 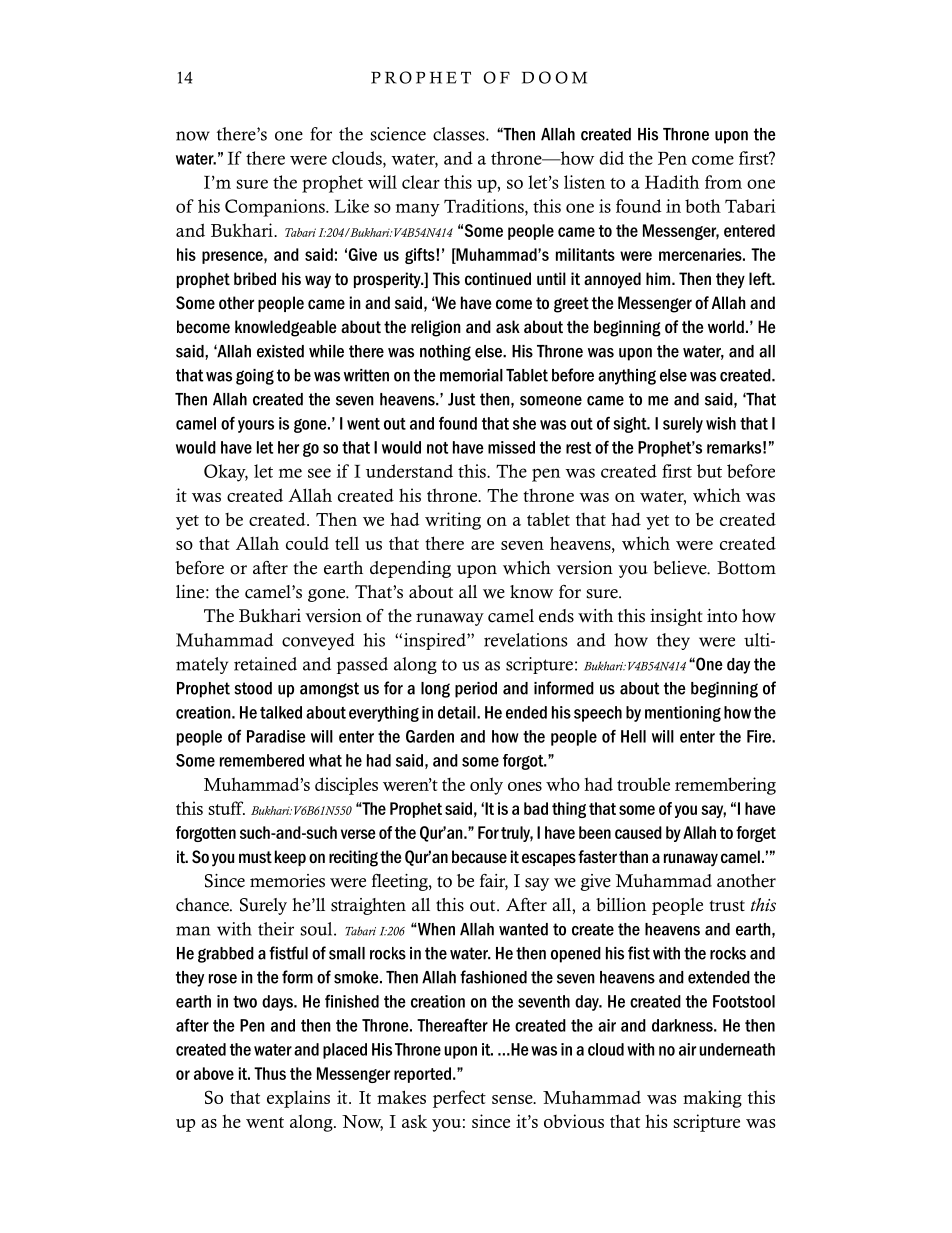 I want to click on revelations, so click(x=526, y=640).
